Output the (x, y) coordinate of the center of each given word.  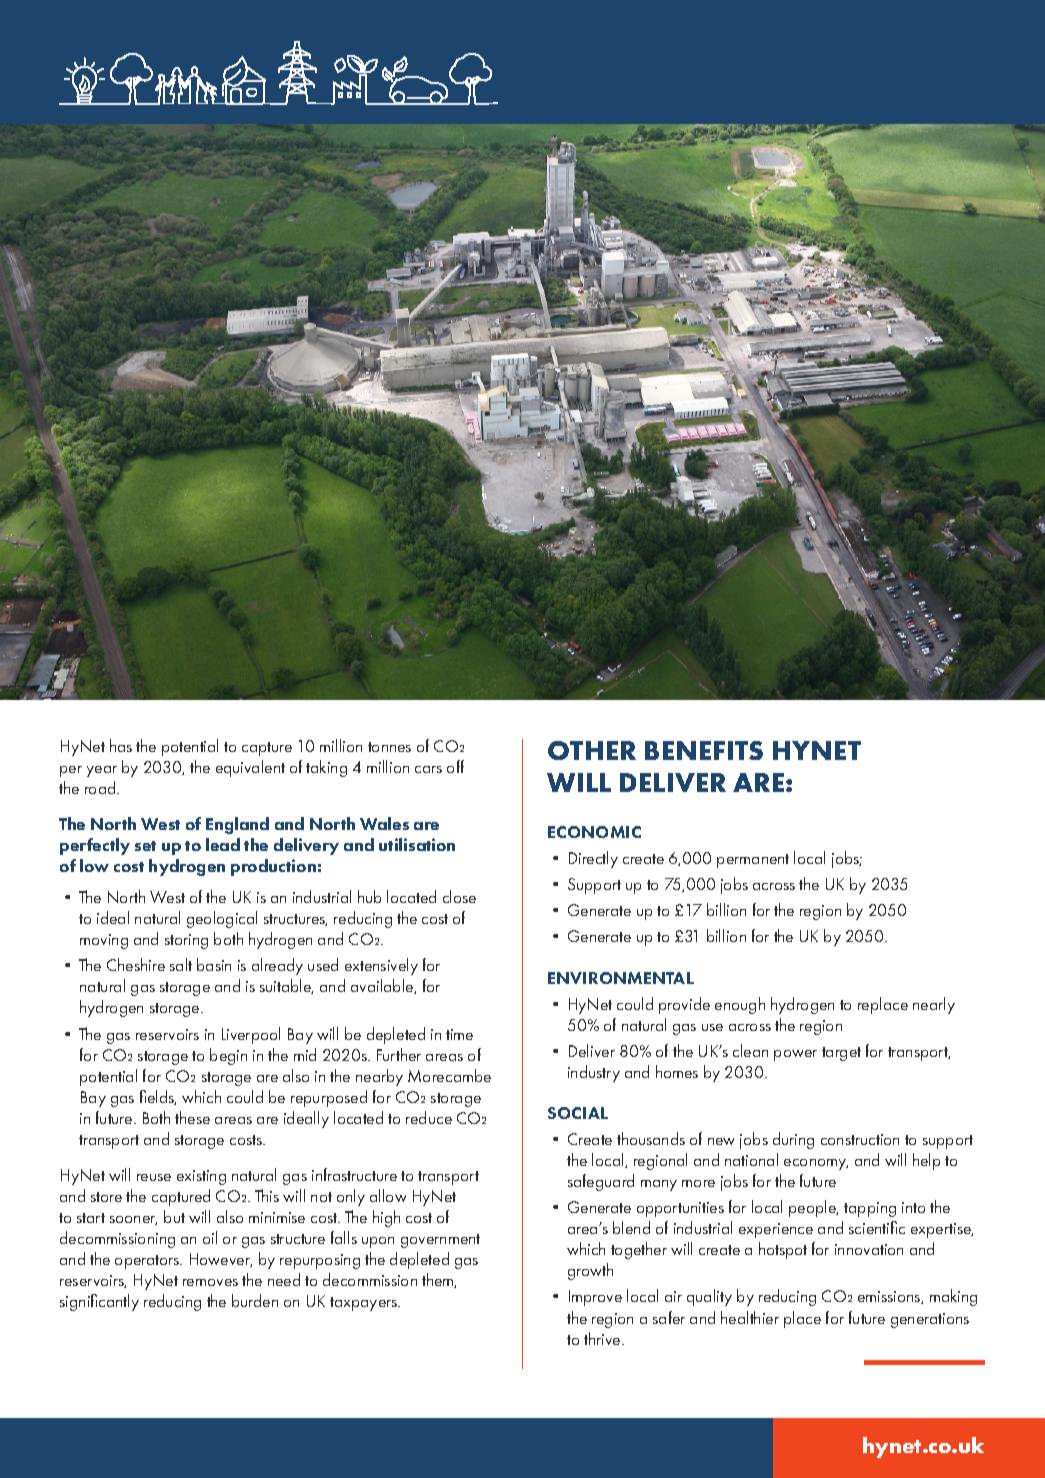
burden (255, 1300)
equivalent (250, 768)
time (459, 1034)
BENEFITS (704, 750)
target (841, 1054)
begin (228, 1056)
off (455, 766)
